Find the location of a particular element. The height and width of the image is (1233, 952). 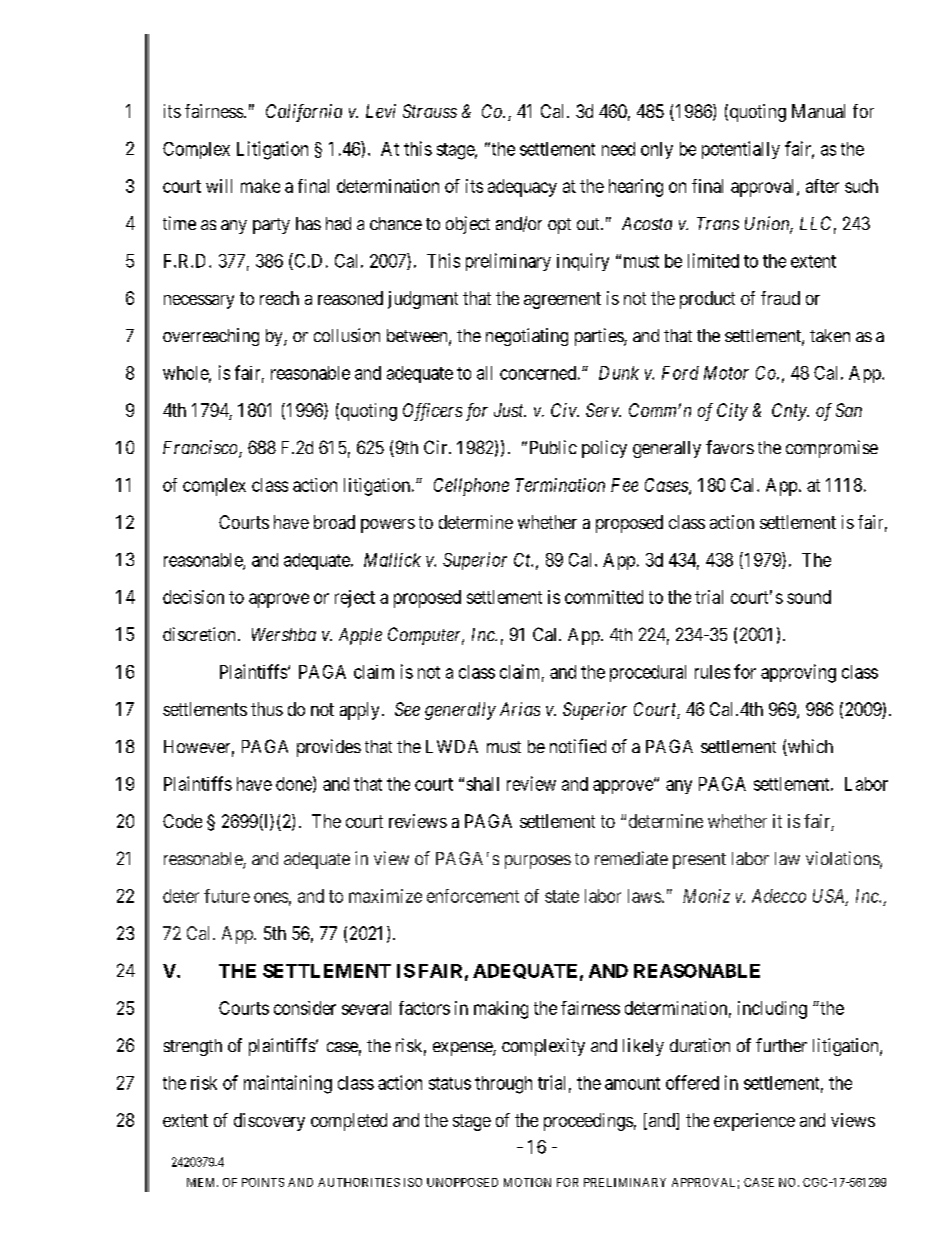

make is located at coordinates (260, 186).
